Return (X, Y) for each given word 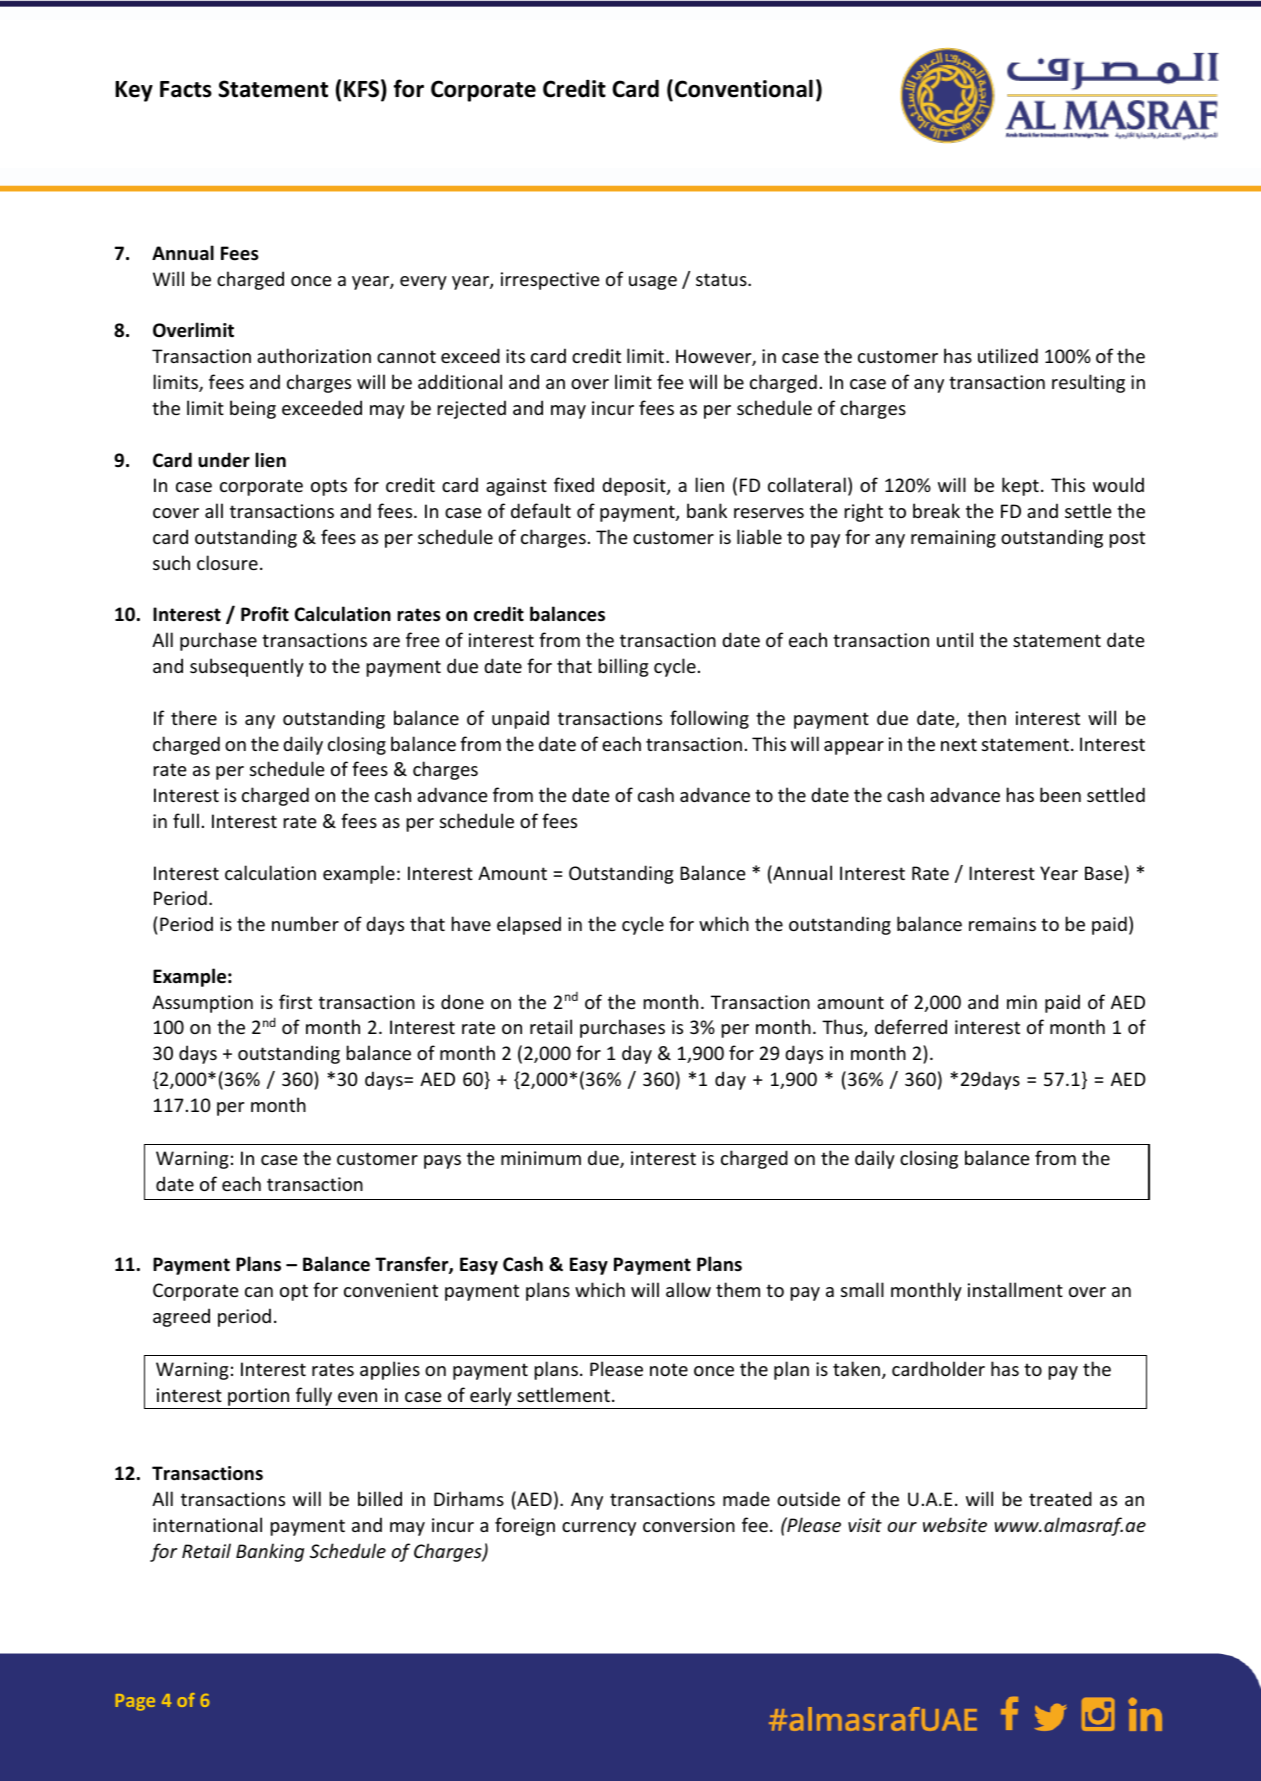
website (955, 1524)
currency (599, 1529)
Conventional (744, 88)
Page (135, 1702)
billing (623, 667)
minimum (541, 1158)
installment (1015, 1289)
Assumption (202, 1004)
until (955, 639)
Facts (186, 89)
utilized (1008, 355)
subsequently (247, 667)
